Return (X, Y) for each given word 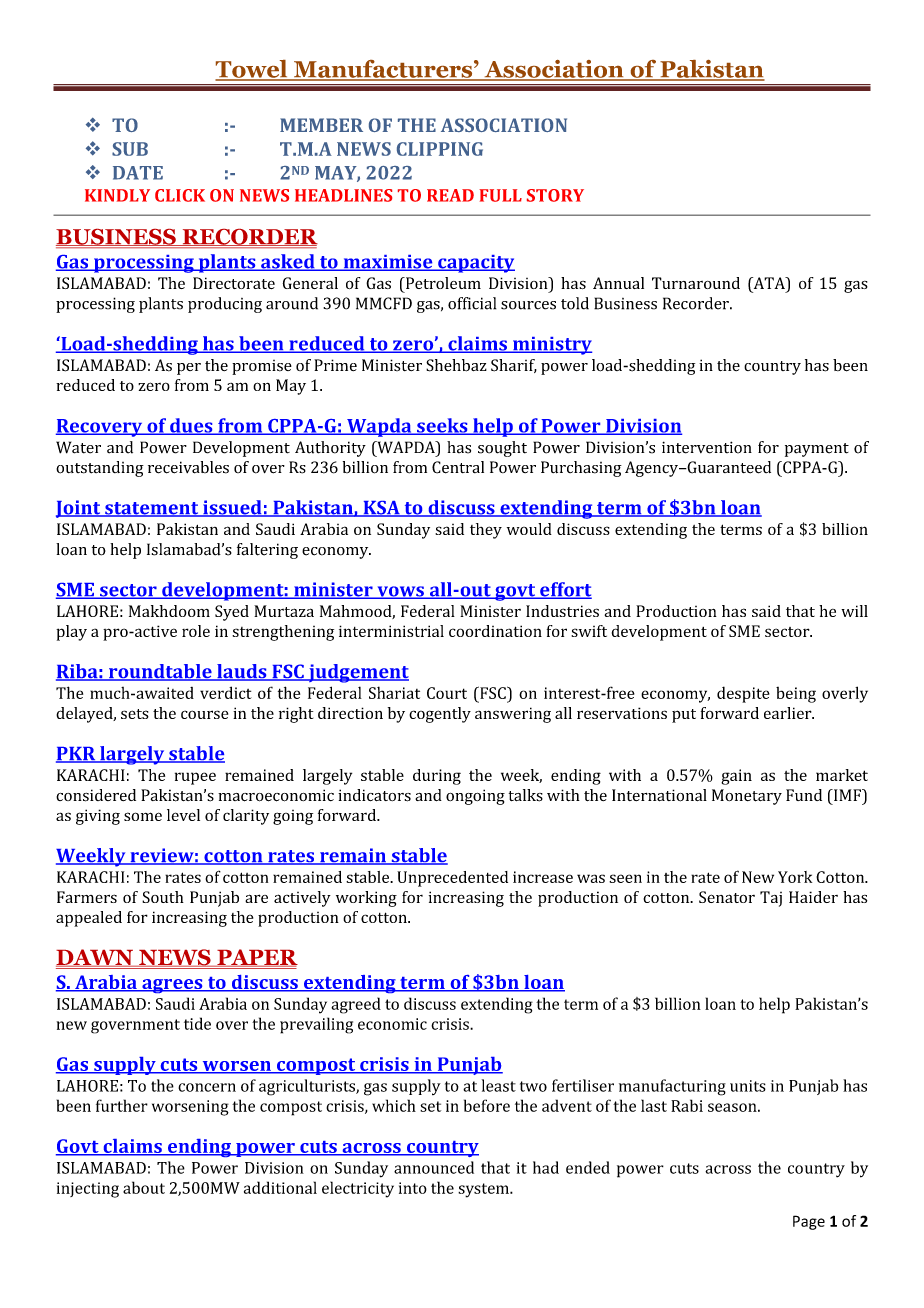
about (144, 1187)
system (484, 1190)
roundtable (160, 672)
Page (809, 1222)
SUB (130, 149)
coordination (495, 631)
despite (743, 694)
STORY (555, 195)
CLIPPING (440, 149)
